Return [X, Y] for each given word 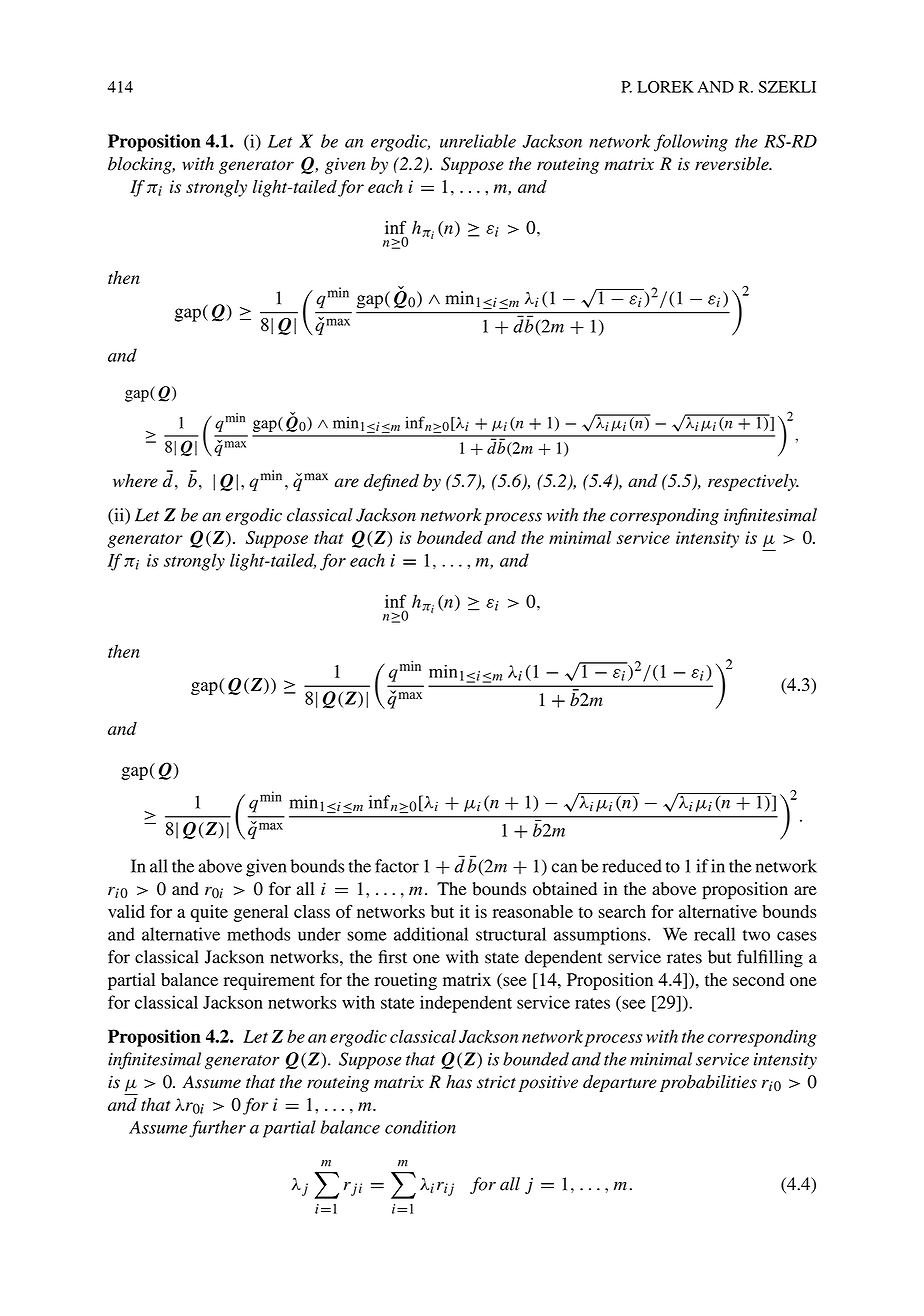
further [217, 1129]
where [135, 481]
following [691, 143]
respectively [753, 482]
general [261, 913]
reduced [632, 866]
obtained [565, 889]
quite [209, 913]
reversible [733, 164]
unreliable [478, 141]
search [622, 911]
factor [397, 866]
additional [431, 934]
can [564, 868]
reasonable [533, 911]
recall [714, 934]
